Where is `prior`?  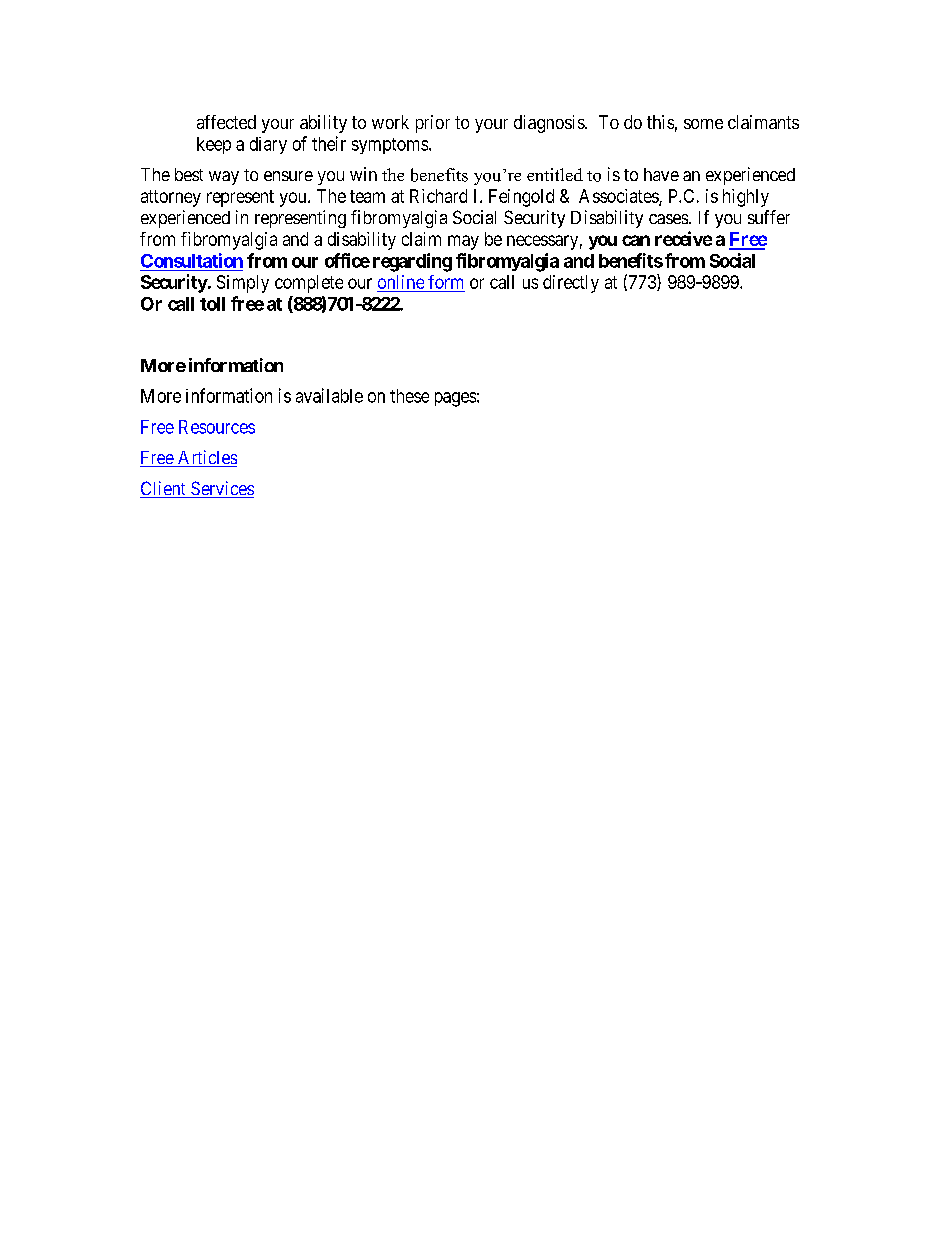 prior is located at coordinates (433, 124).
